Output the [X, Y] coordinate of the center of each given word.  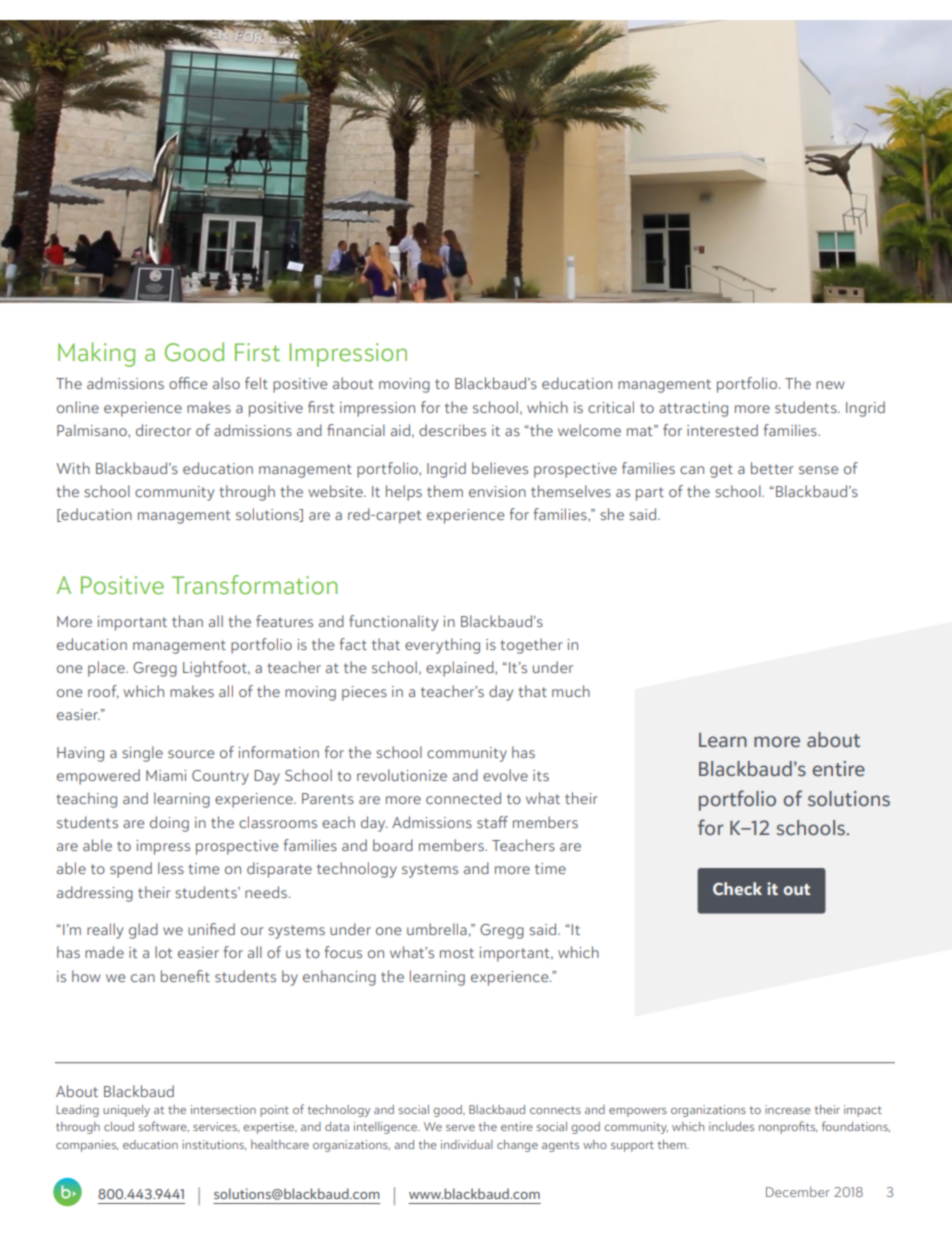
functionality [393, 623]
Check [737, 888]
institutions [214, 1145]
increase [788, 1109]
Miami [166, 775]
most [457, 953]
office [188, 383]
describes [452, 430]
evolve [505, 775]
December [798, 1191]
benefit [185, 976]
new [830, 385]
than [187, 621]
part [650, 494]
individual [467, 1144]
